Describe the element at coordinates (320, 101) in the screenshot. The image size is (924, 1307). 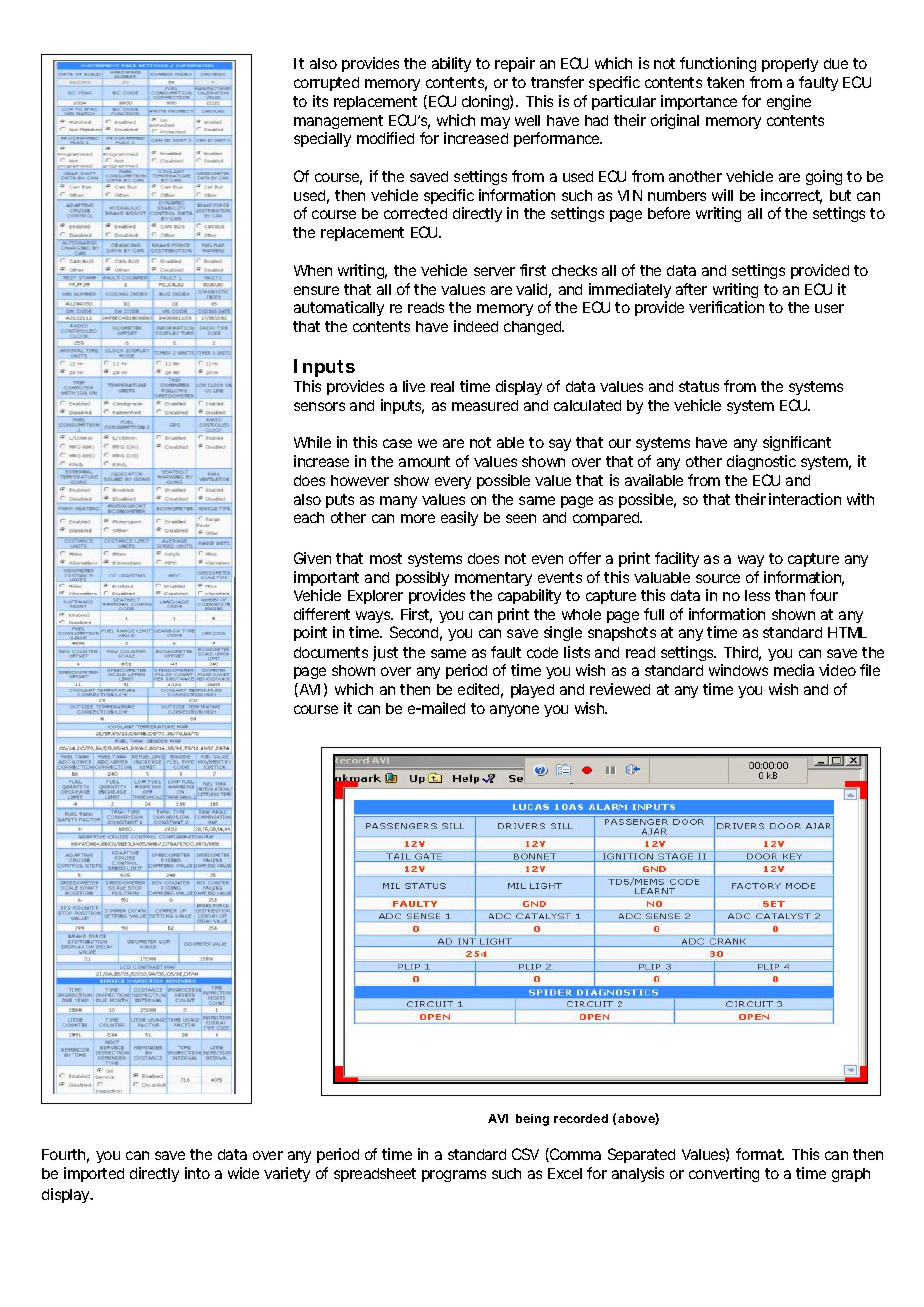
I see `its` at that location.
